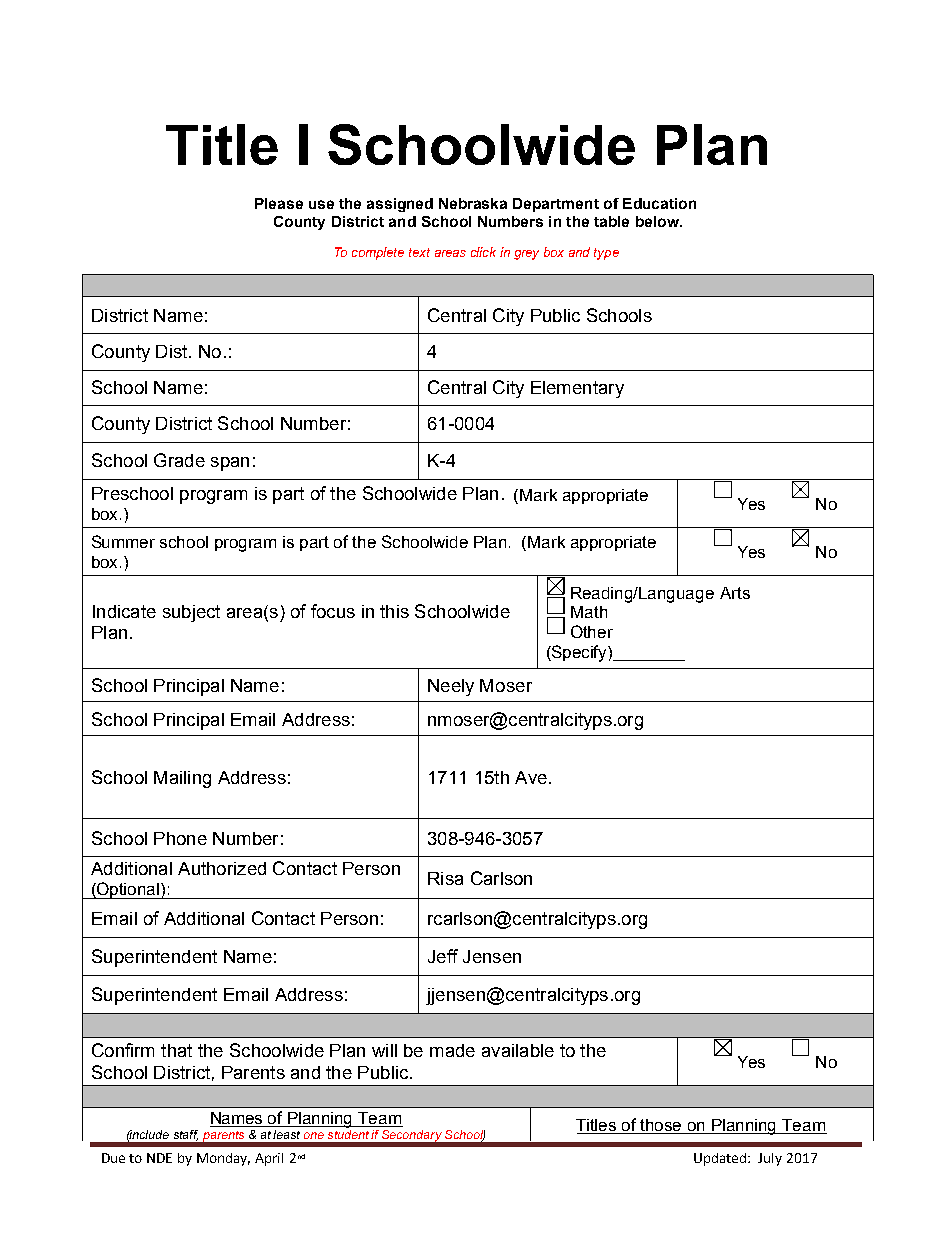 This screenshot has width=952, height=1233. I want to click on Monday, so click(223, 1159).
